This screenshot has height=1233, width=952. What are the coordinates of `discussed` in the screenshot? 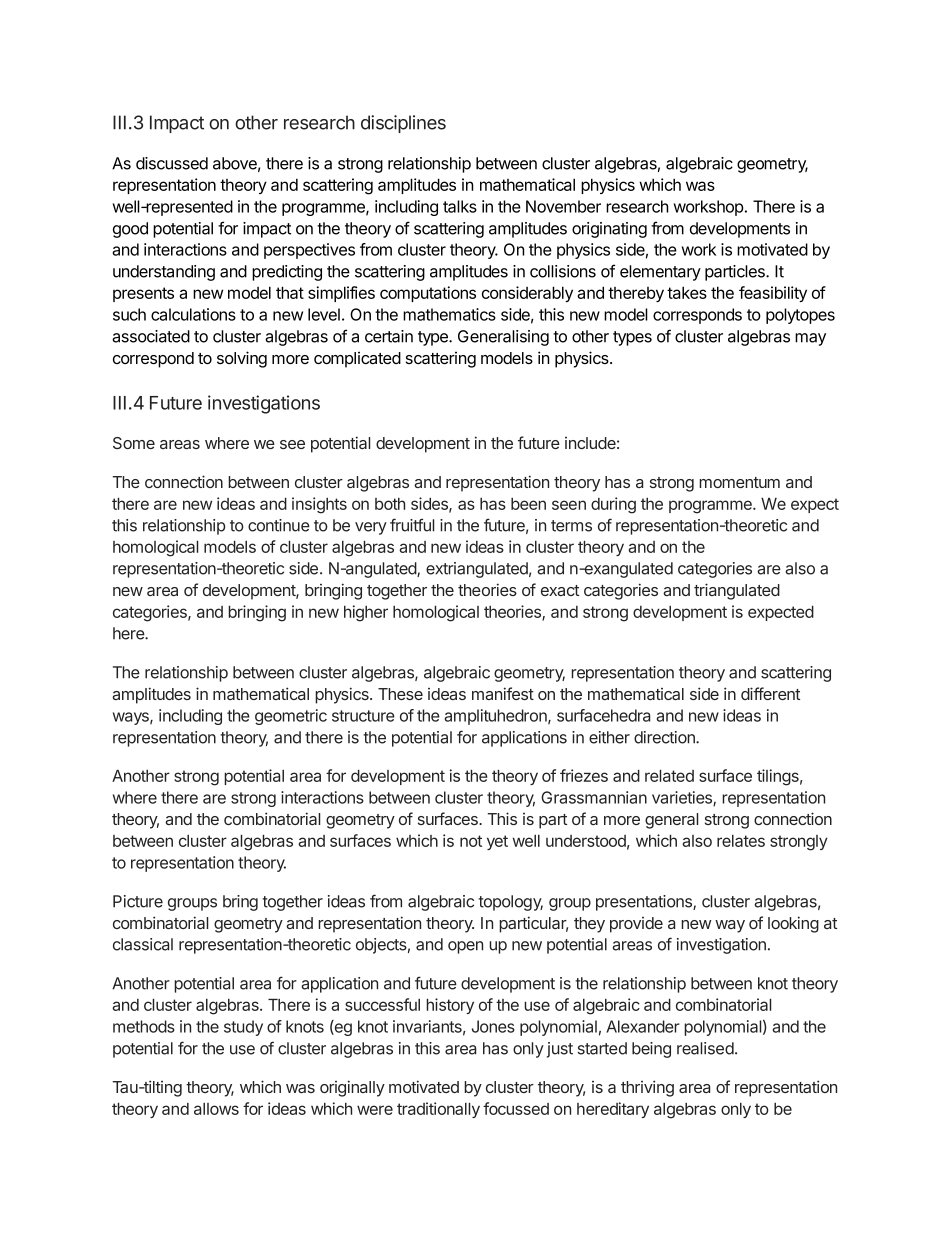 It's located at (172, 163).
